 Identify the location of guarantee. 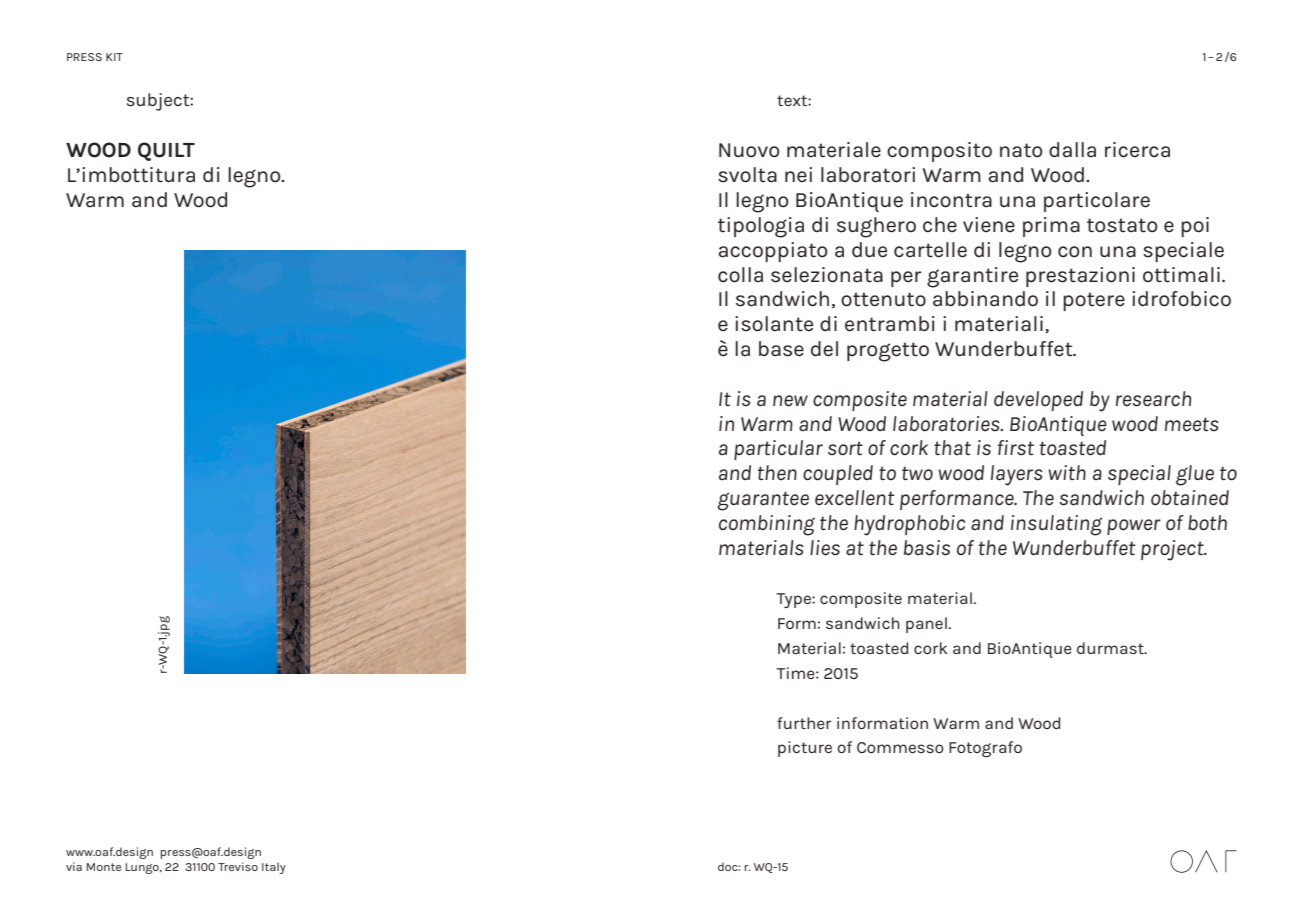
(763, 501).
